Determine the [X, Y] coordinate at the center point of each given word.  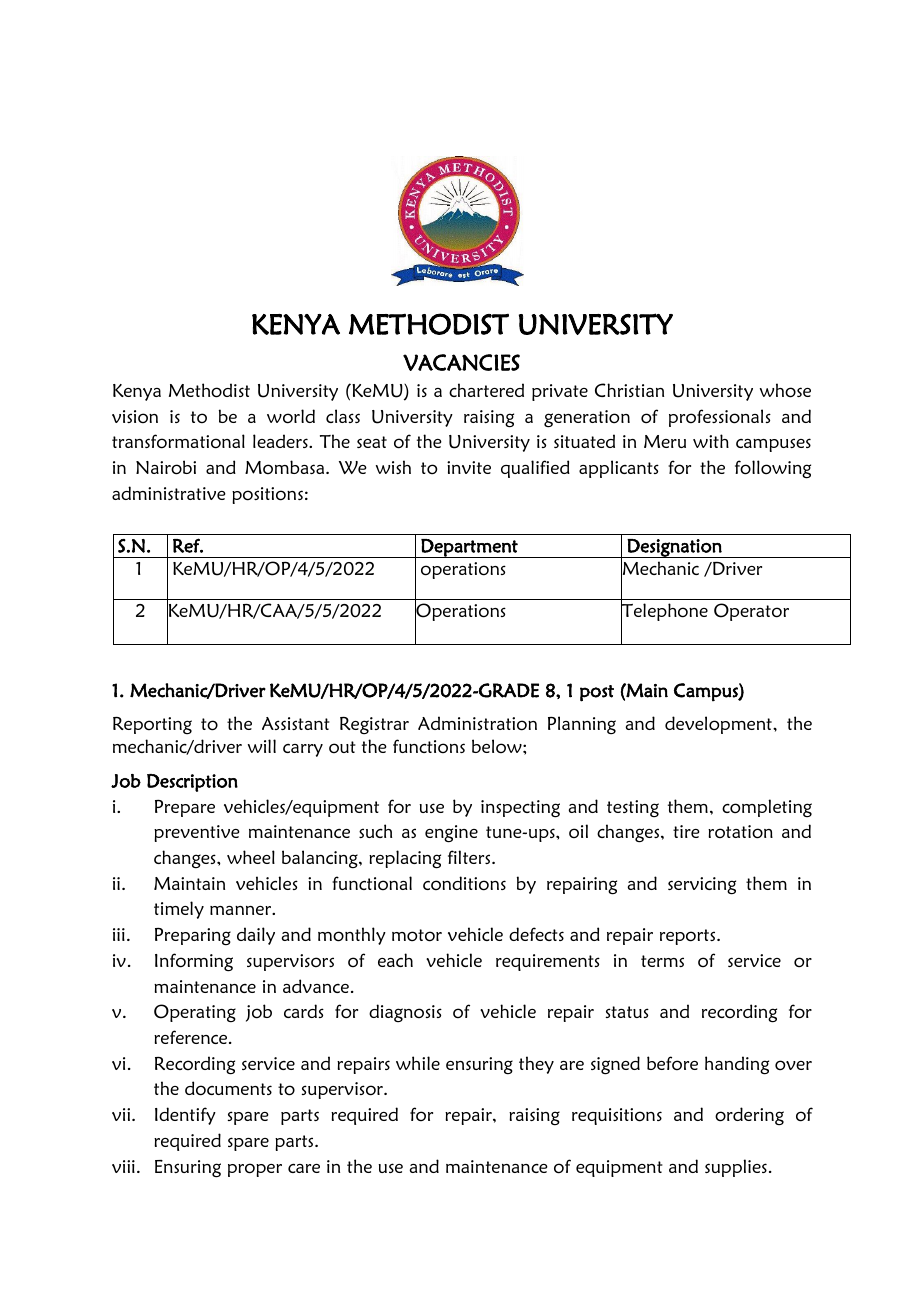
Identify [185, 1116]
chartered [486, 390]
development [719, 725]
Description [192, 783]
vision [135, 417]
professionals [720, 418]
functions [429, 746]
